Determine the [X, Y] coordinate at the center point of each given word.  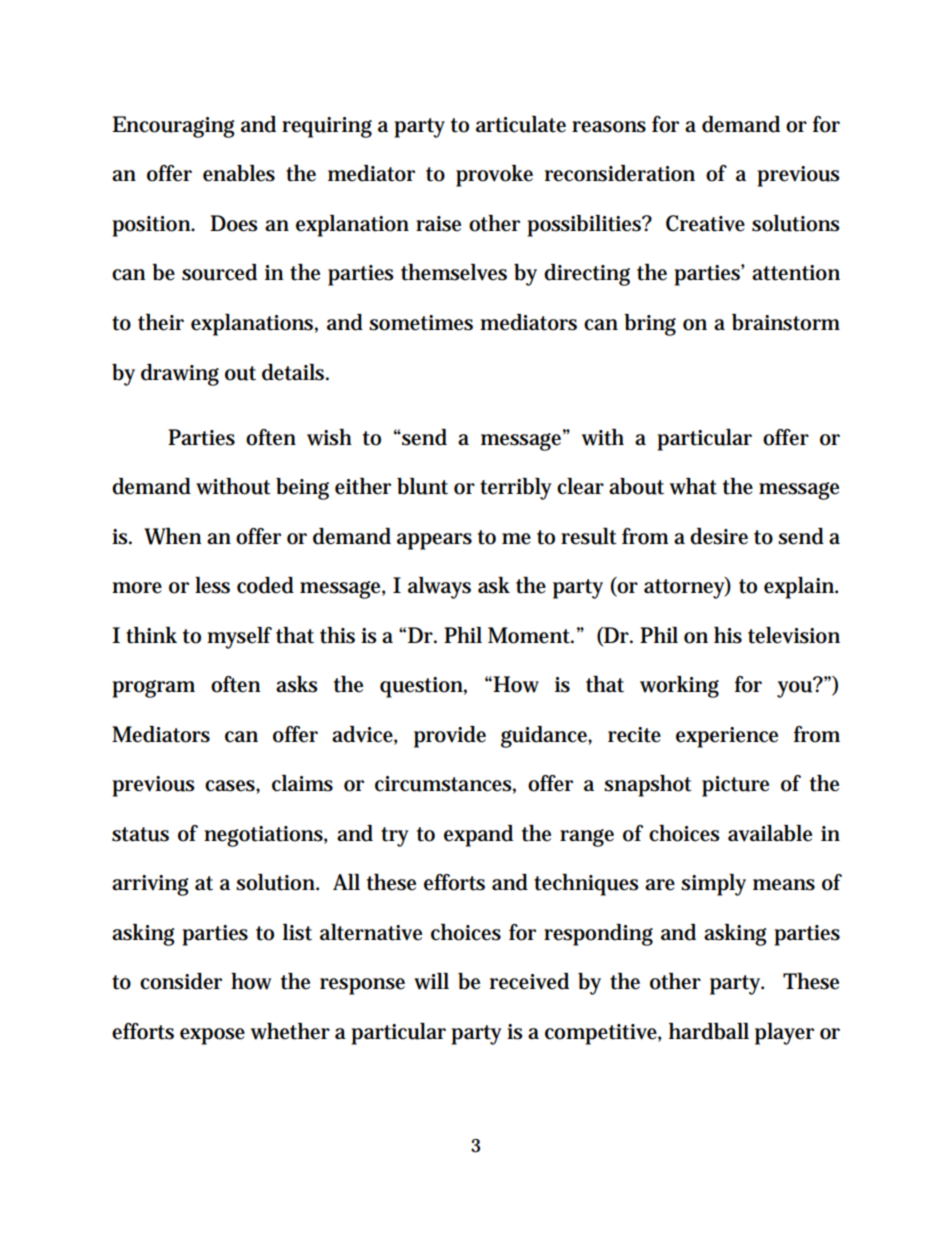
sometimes [421, 323]
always [439, 588]
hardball [709, 1031]
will [431, 981]
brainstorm [786, 322]
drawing [180, 375]
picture [735, 786]
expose [212, 1036]
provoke [494, 176]
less [212, 585]
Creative [705, 223]
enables [239, 173]
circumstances [445, 785]
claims [302, 783]
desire [719, 536]
